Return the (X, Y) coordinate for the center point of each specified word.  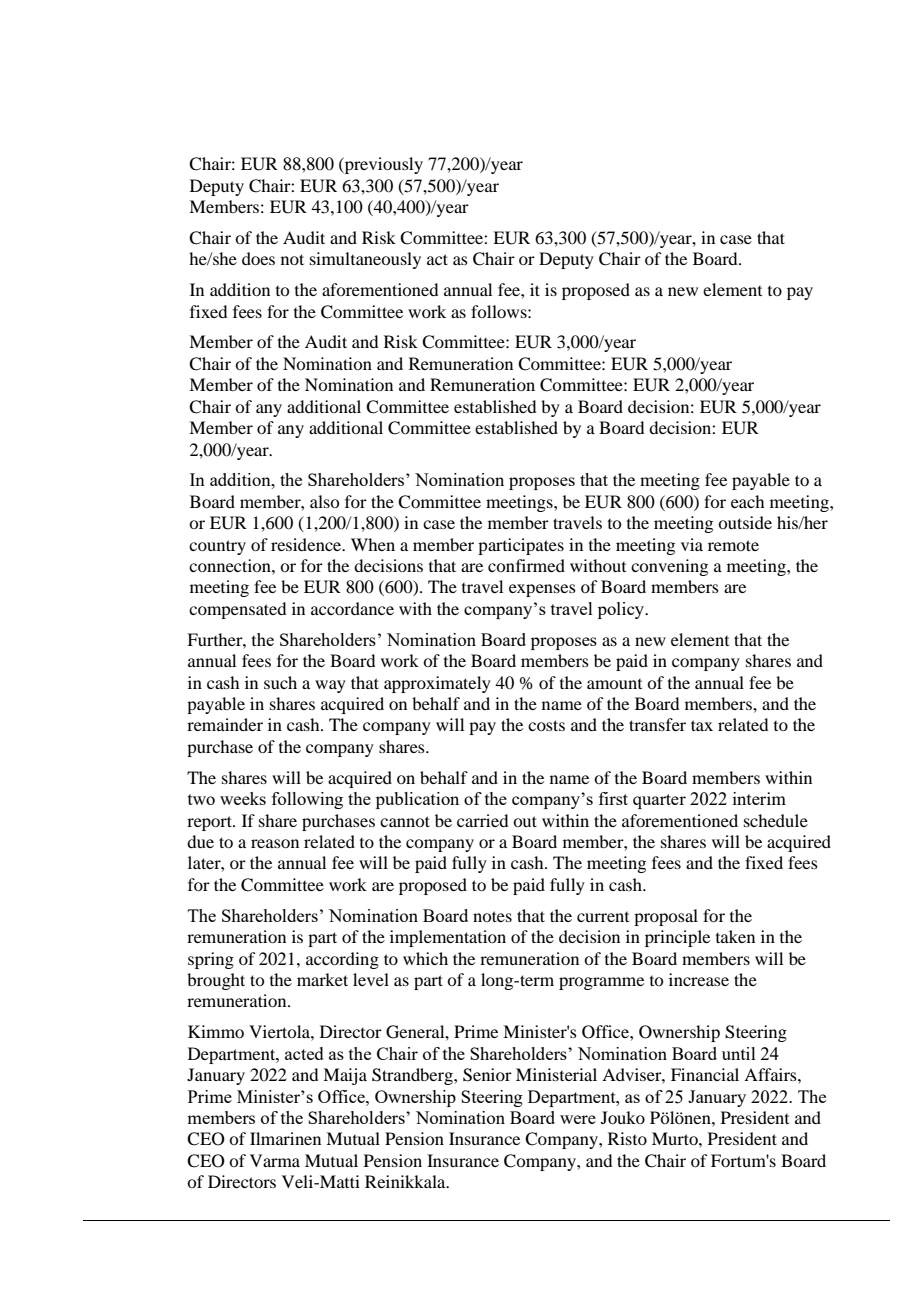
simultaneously (365, 260)
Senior (487, 1075)
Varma (275, 1160)
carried (482, 820)
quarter (659, 801)
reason (275, 843)
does (258, 258)
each (747, 501)
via (692, 544)
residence (307, 544)
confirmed (526, 565)
